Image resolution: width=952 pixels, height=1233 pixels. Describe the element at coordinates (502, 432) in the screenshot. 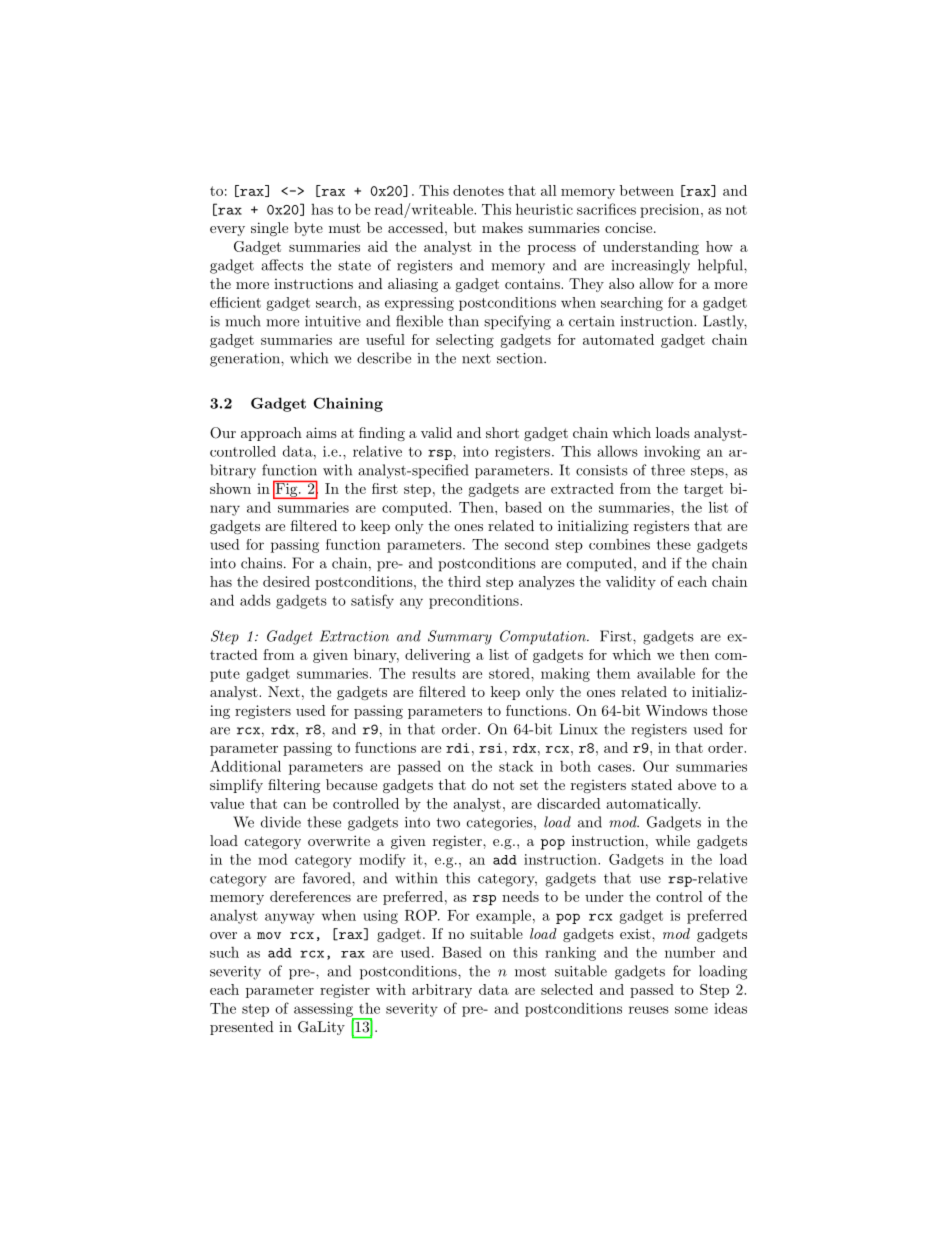

I see `short` at that location.
